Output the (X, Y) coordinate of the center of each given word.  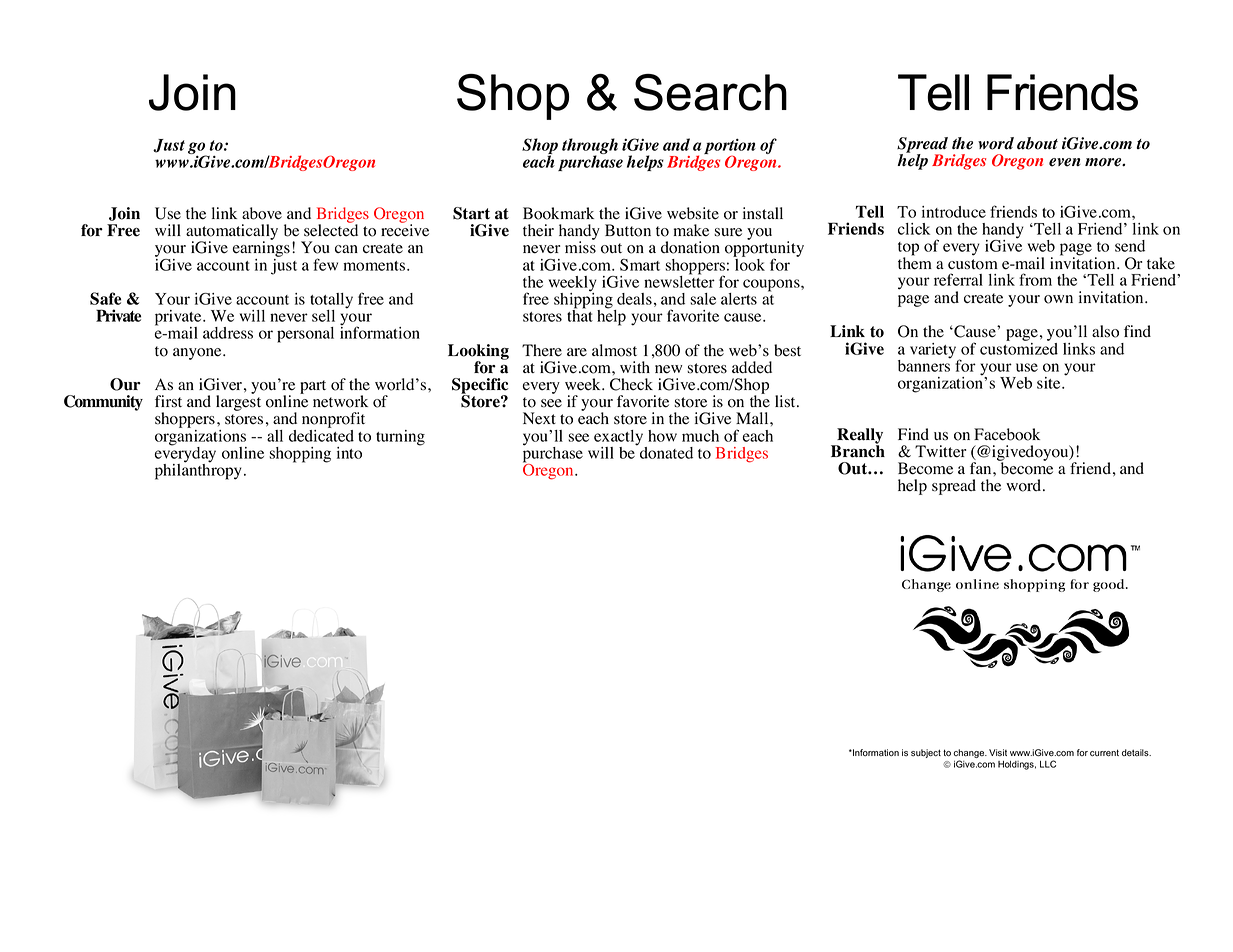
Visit (998, 752)
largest (238, 402)
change (970, 755)
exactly (620, 439)
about (1037, 143)
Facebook (1007, 434)
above (262, 213)
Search (710, 92)
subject (926, 753)
